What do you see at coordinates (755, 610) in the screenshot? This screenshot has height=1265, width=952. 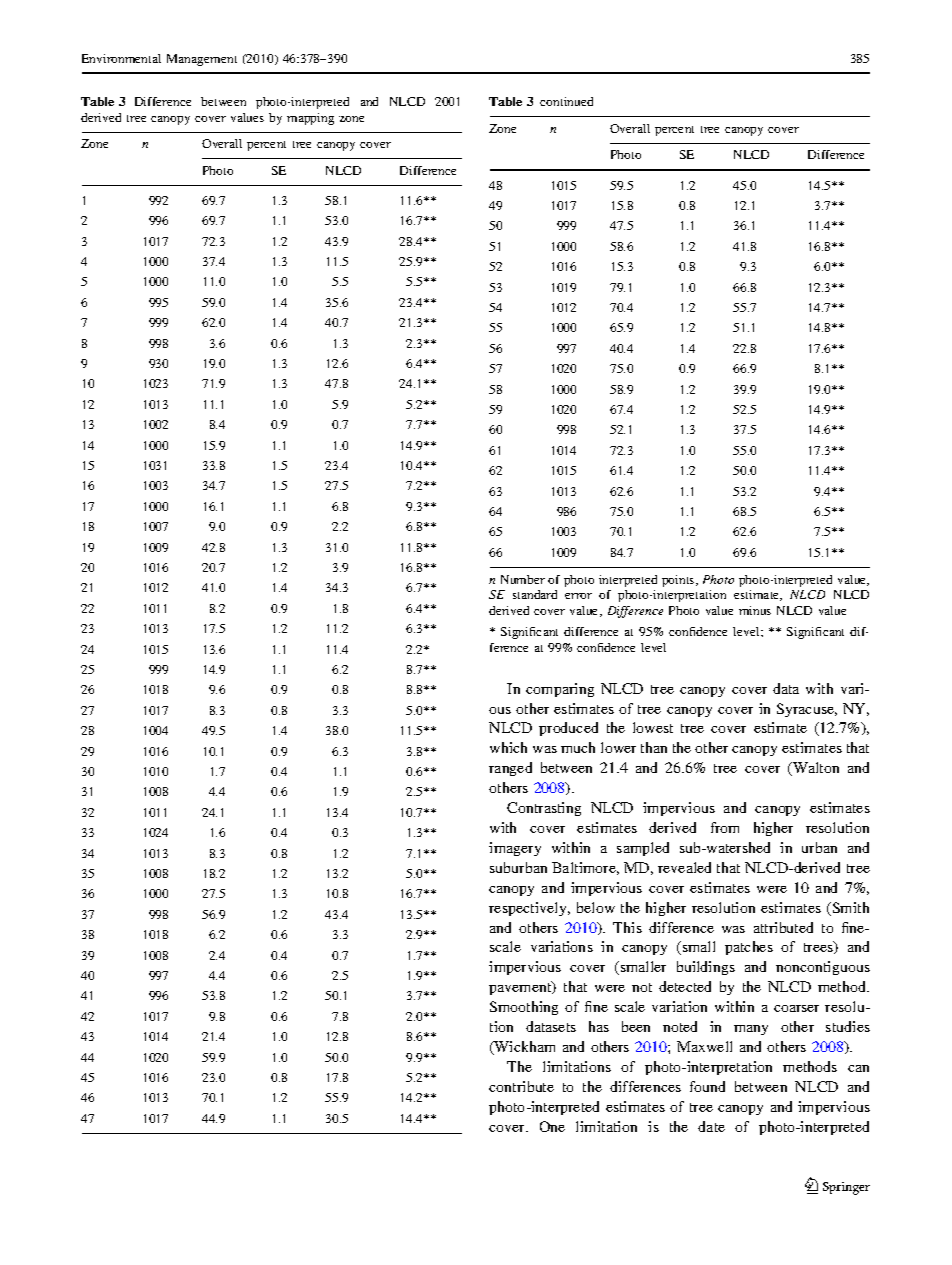 I see `minus` at bounding box center [755, 610].
